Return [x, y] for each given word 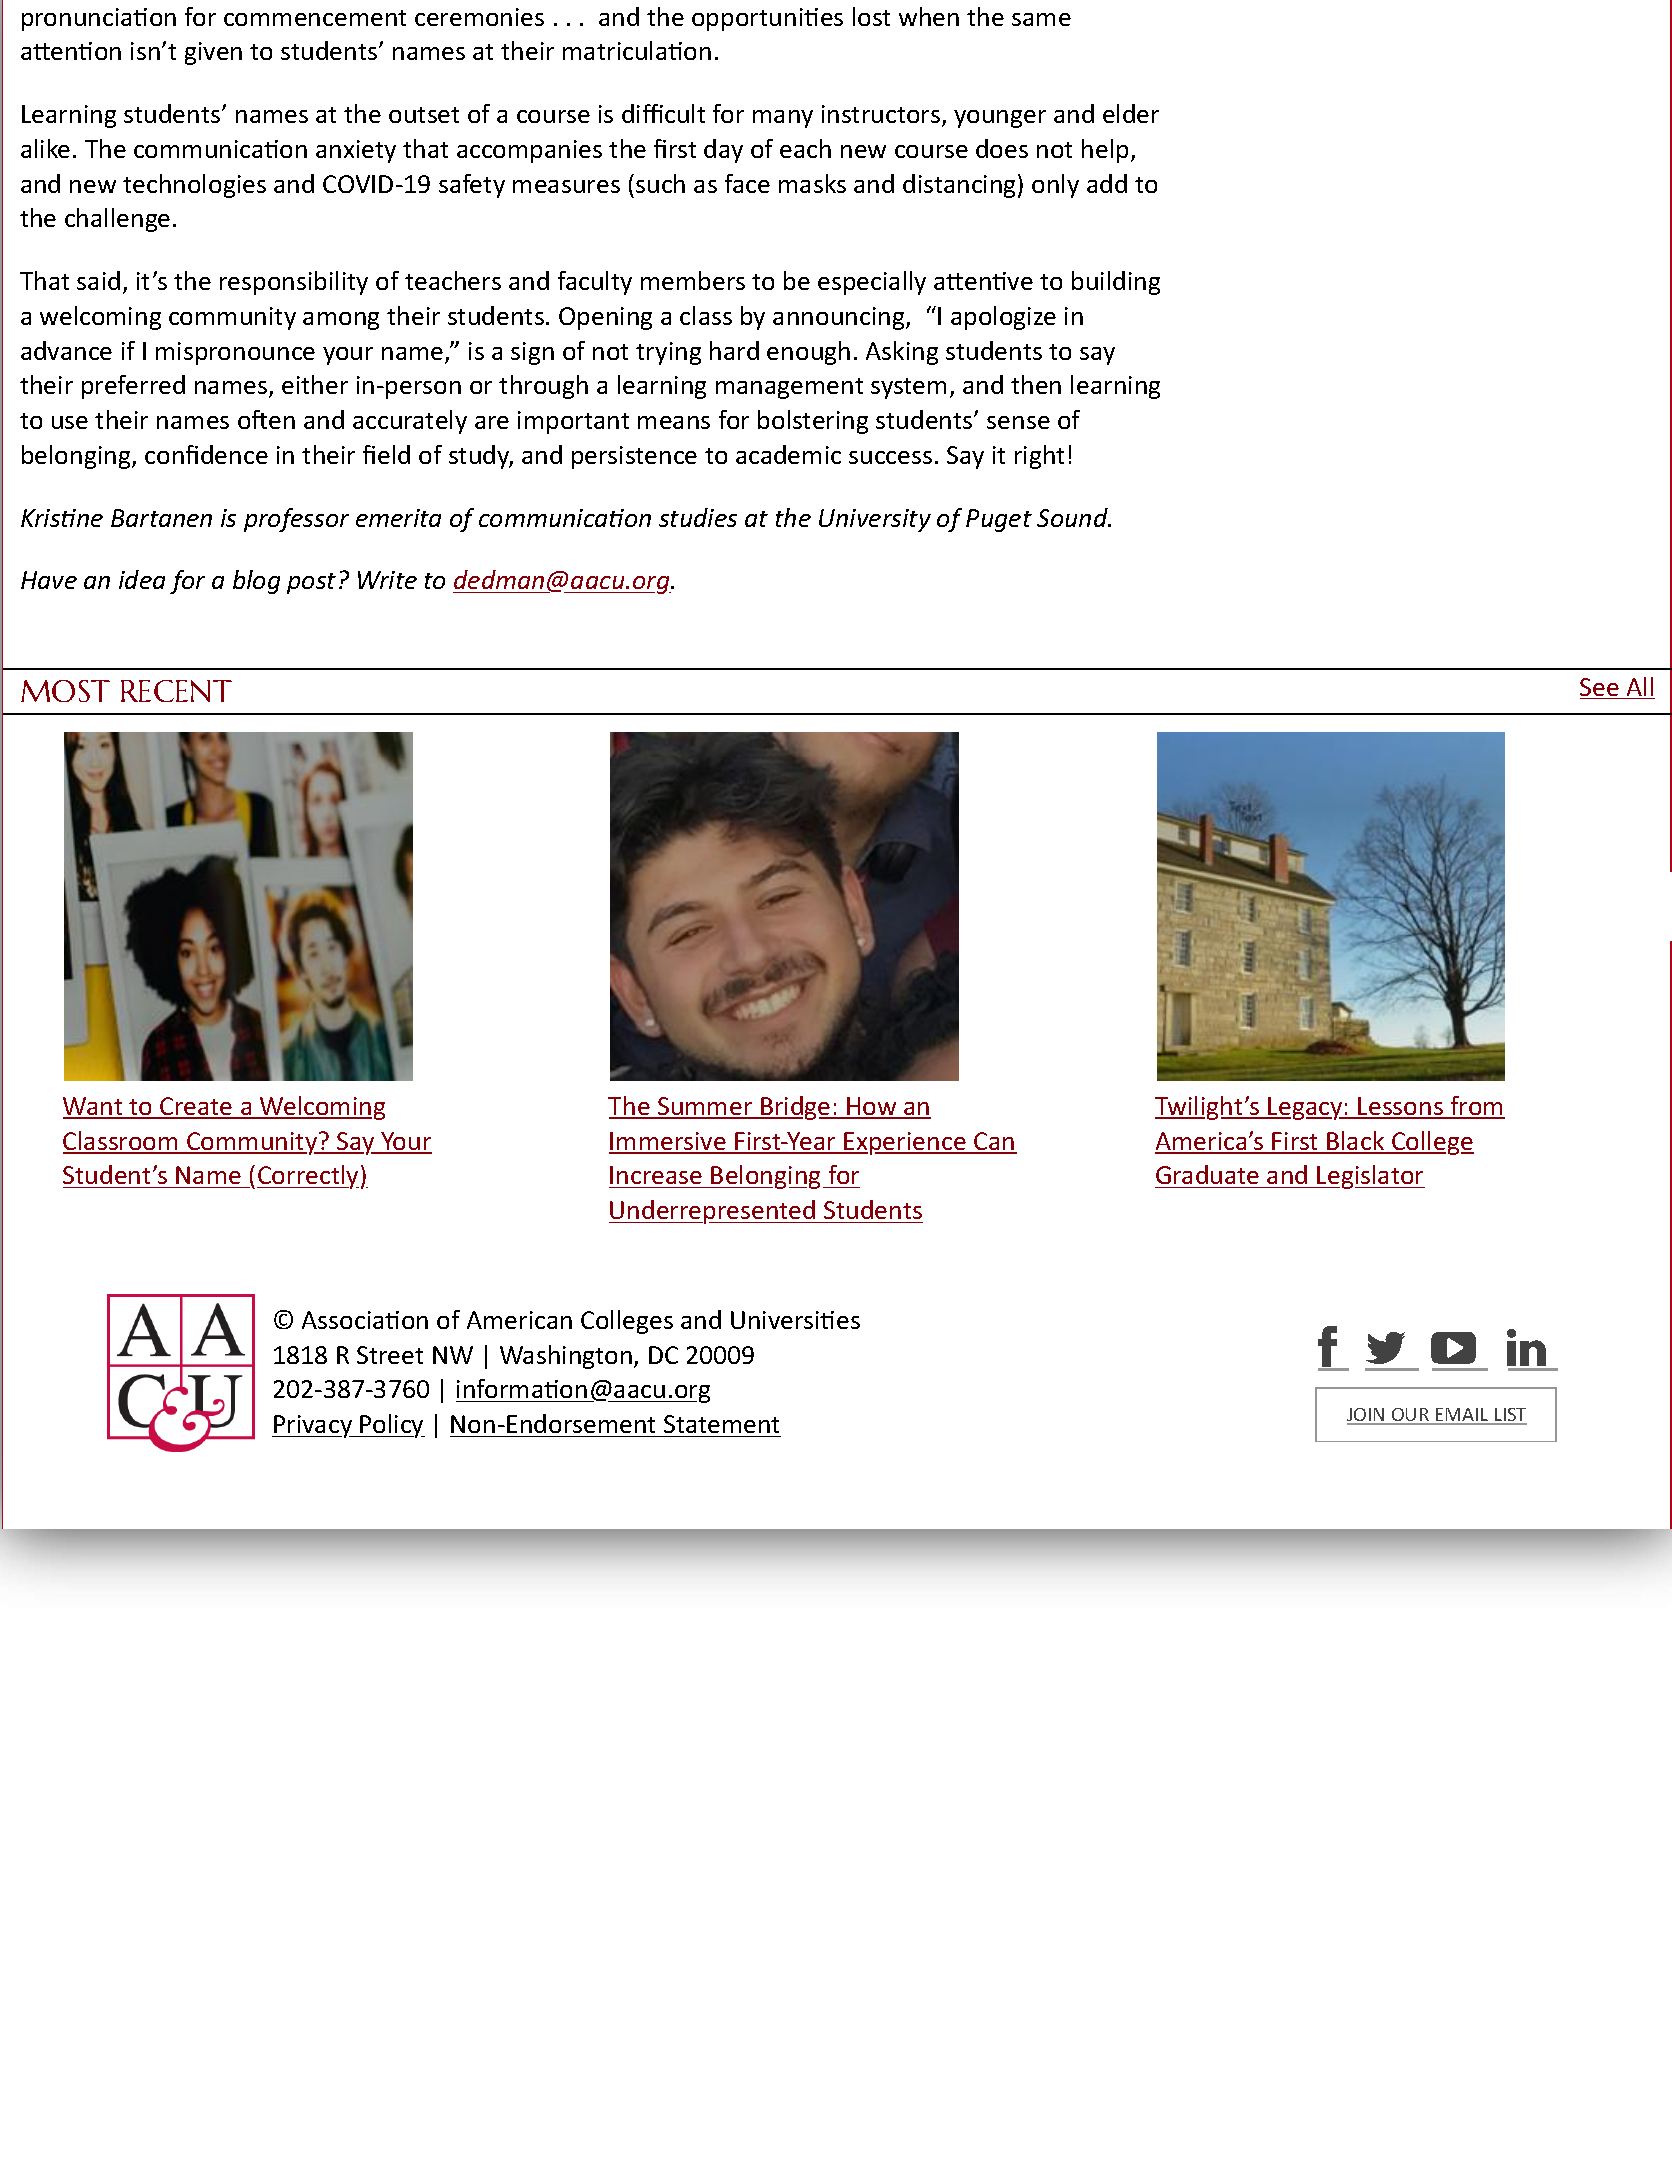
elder [1131, 113]
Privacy [313, 1426]
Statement [721, 1424]
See [1600, 688]
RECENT [176, 691]
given [213, 53]
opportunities [767, 19]
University [875, 520]
